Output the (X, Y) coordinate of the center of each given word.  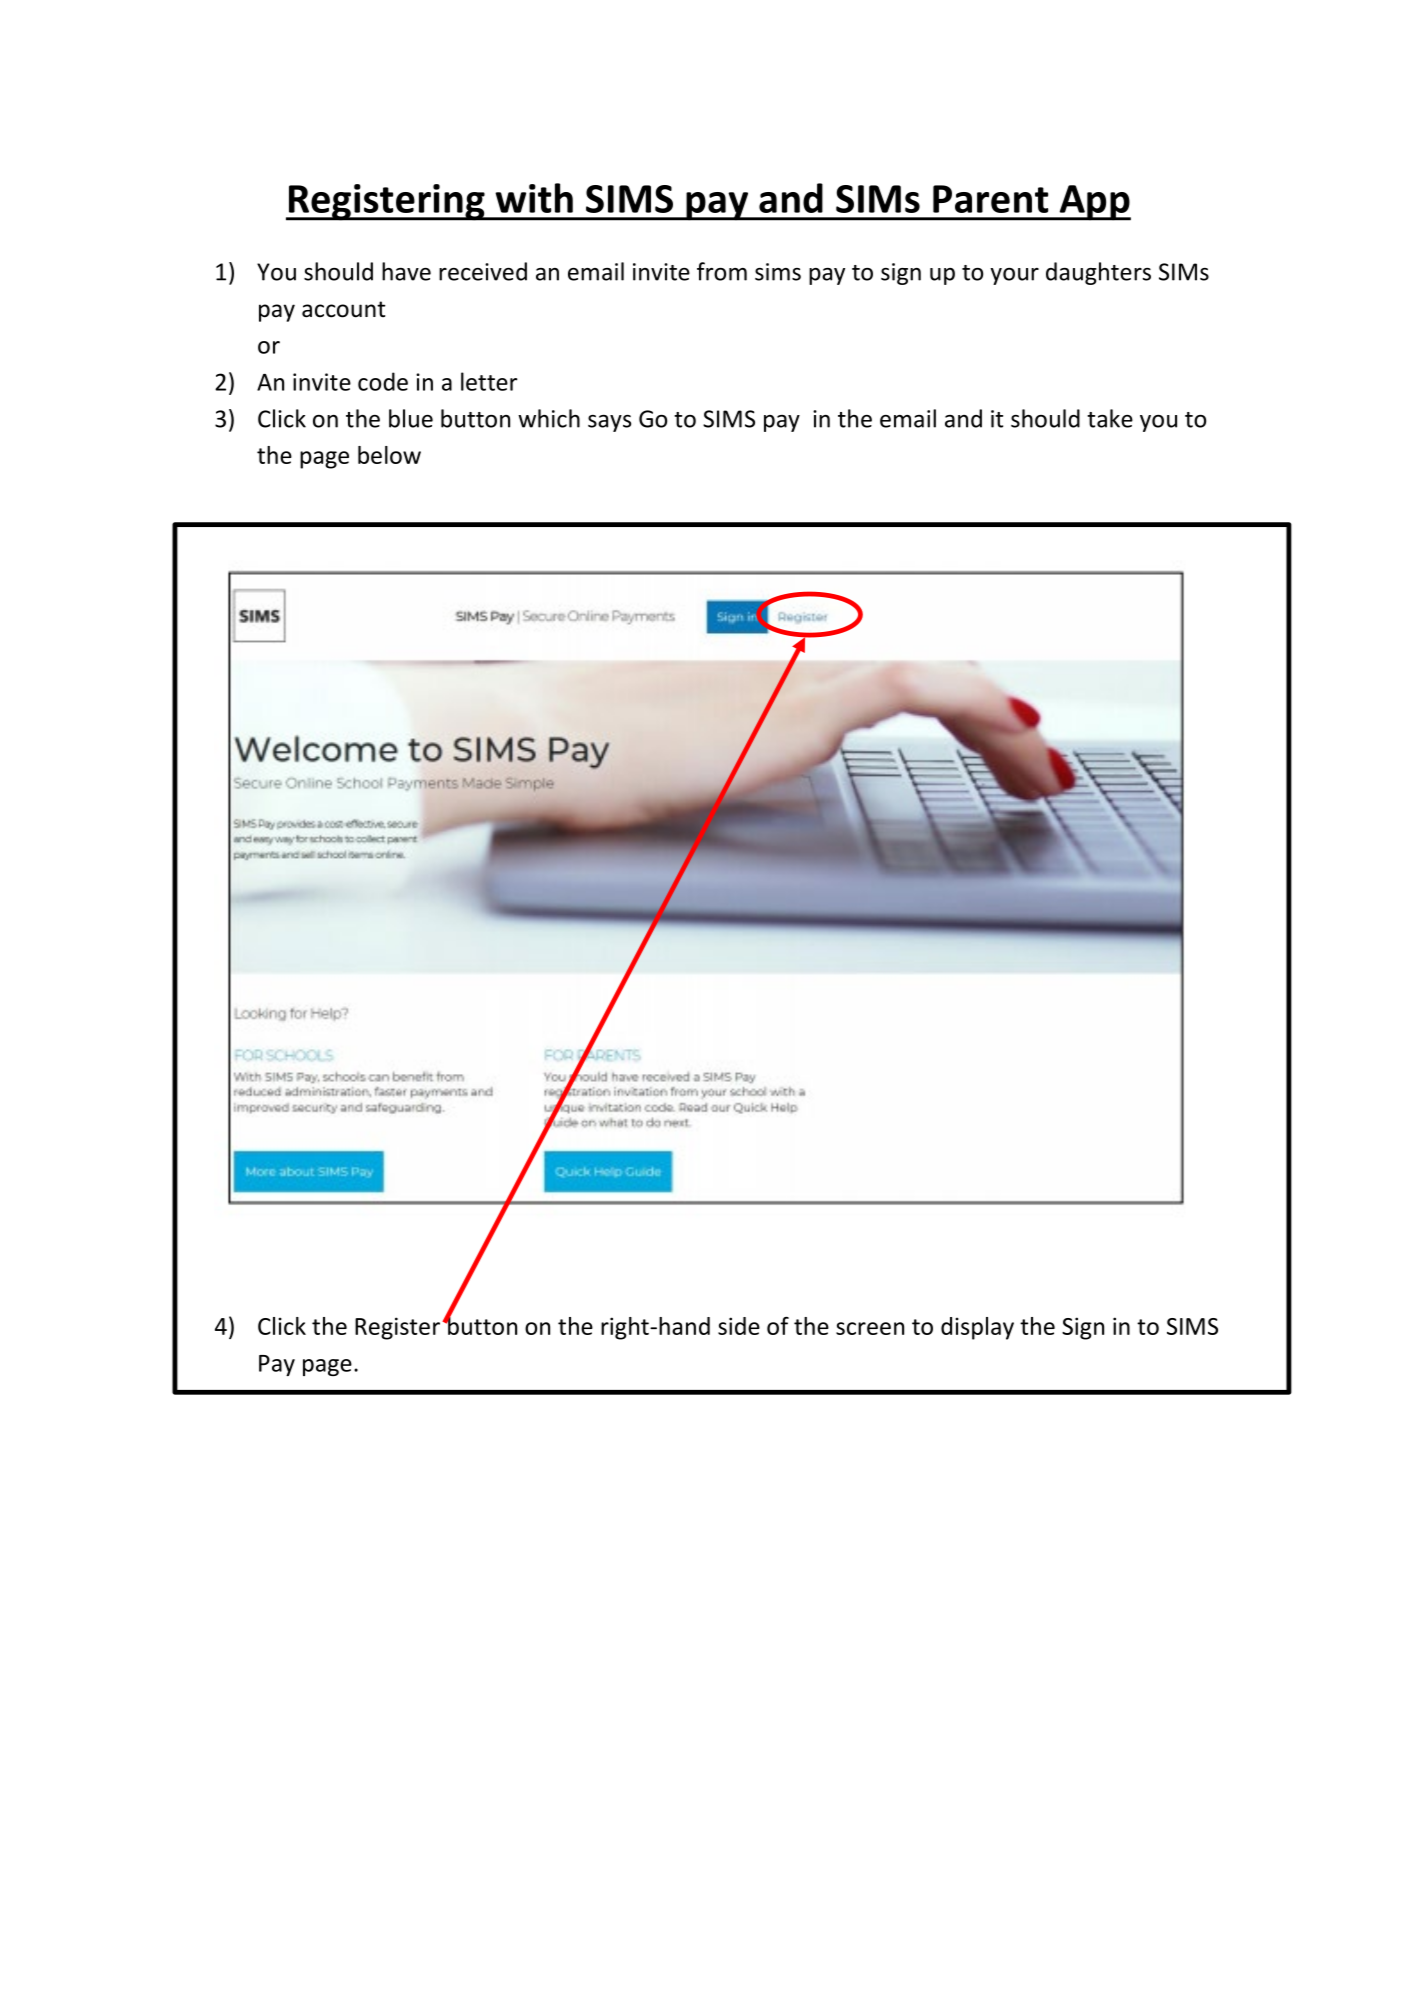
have (406, 271)
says (609, 423)
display (977, 1328)
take (1110, 418)
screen (870, 1328)
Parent (990, 199)
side (739, 1326)
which (549, 418)
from (722, 271)
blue (411, 418)
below (389, 455)
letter (489, 381)
